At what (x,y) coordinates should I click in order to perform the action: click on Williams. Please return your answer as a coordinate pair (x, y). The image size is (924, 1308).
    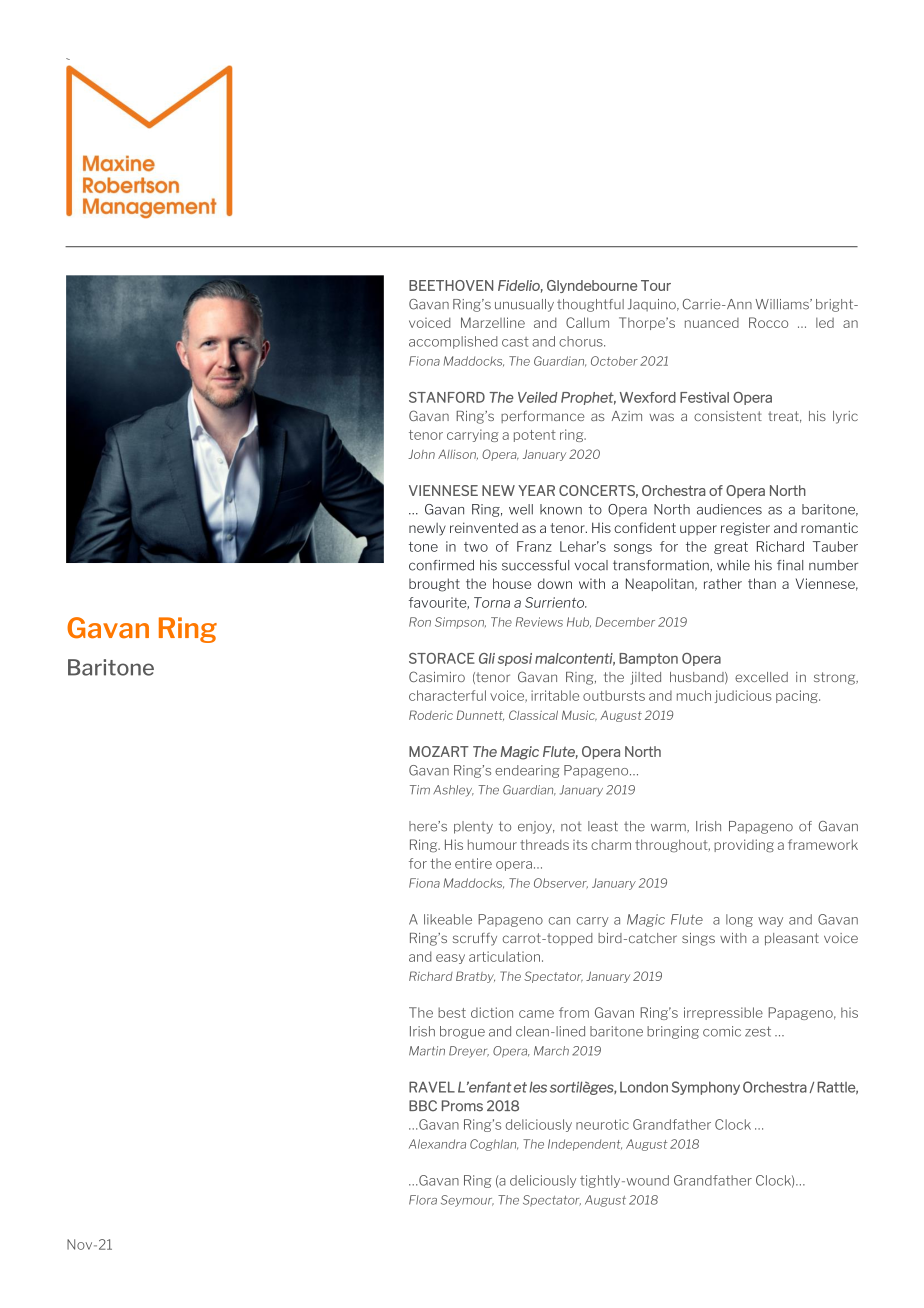
    Looking at the image, I should click on (783, 304).
